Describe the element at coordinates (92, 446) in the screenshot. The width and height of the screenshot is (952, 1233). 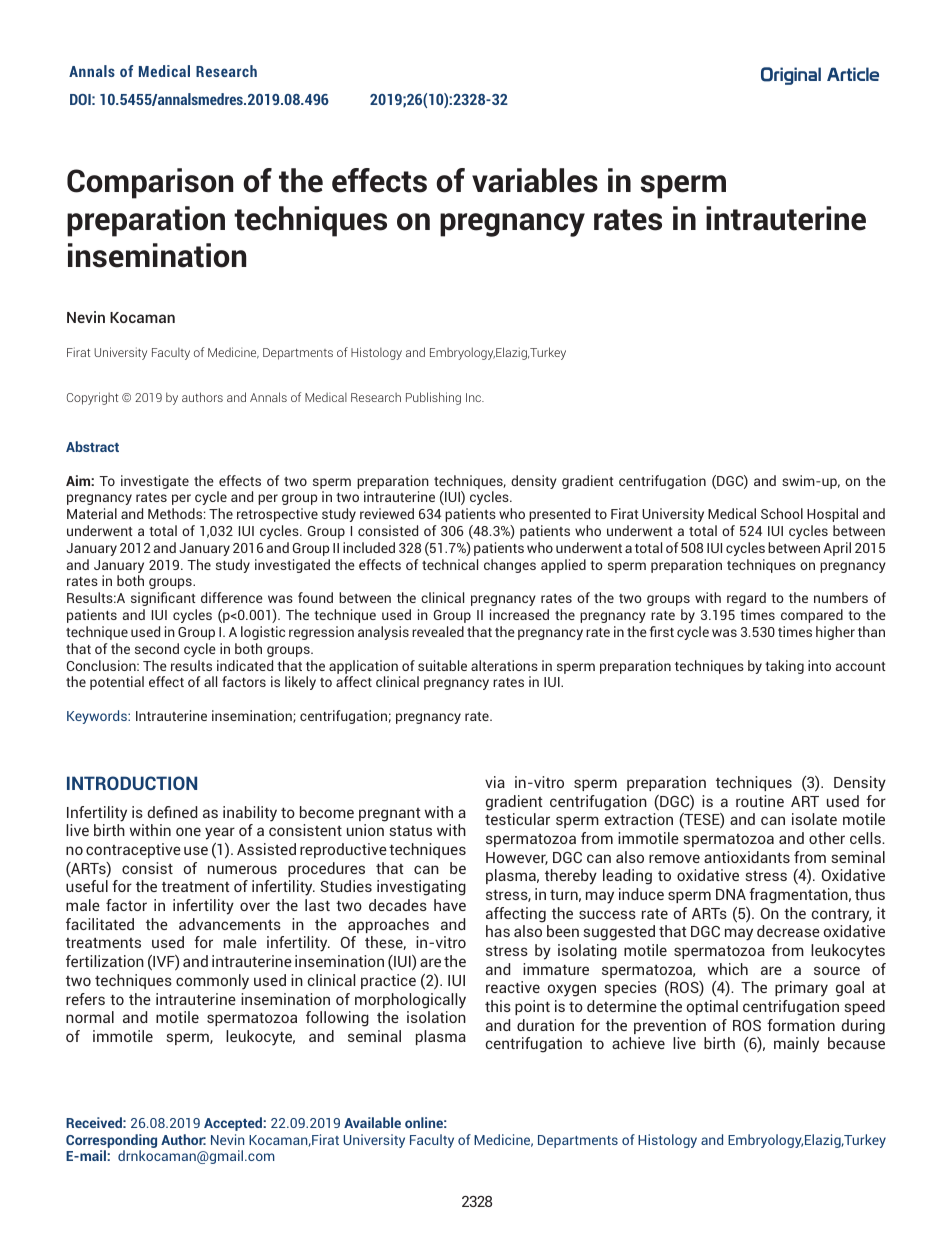
I see `Abstract` at that location.
